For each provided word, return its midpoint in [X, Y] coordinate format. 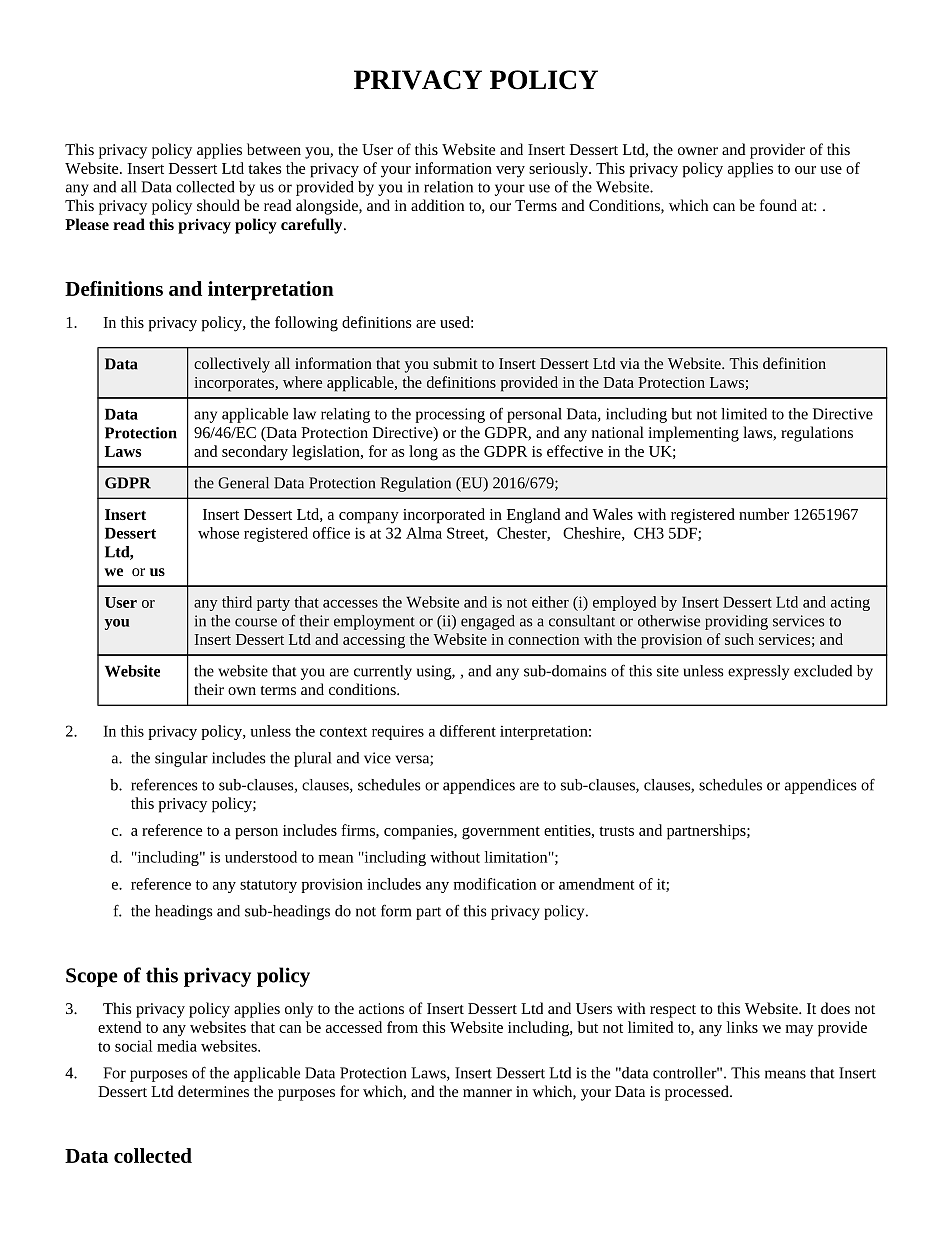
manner [487, 1093]
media [177, 1046]
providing [736, 622]
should [218, 205]
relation [448, 187]
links [742, 1027]
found [778, 205]
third [237, 602]
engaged [488, 622]
